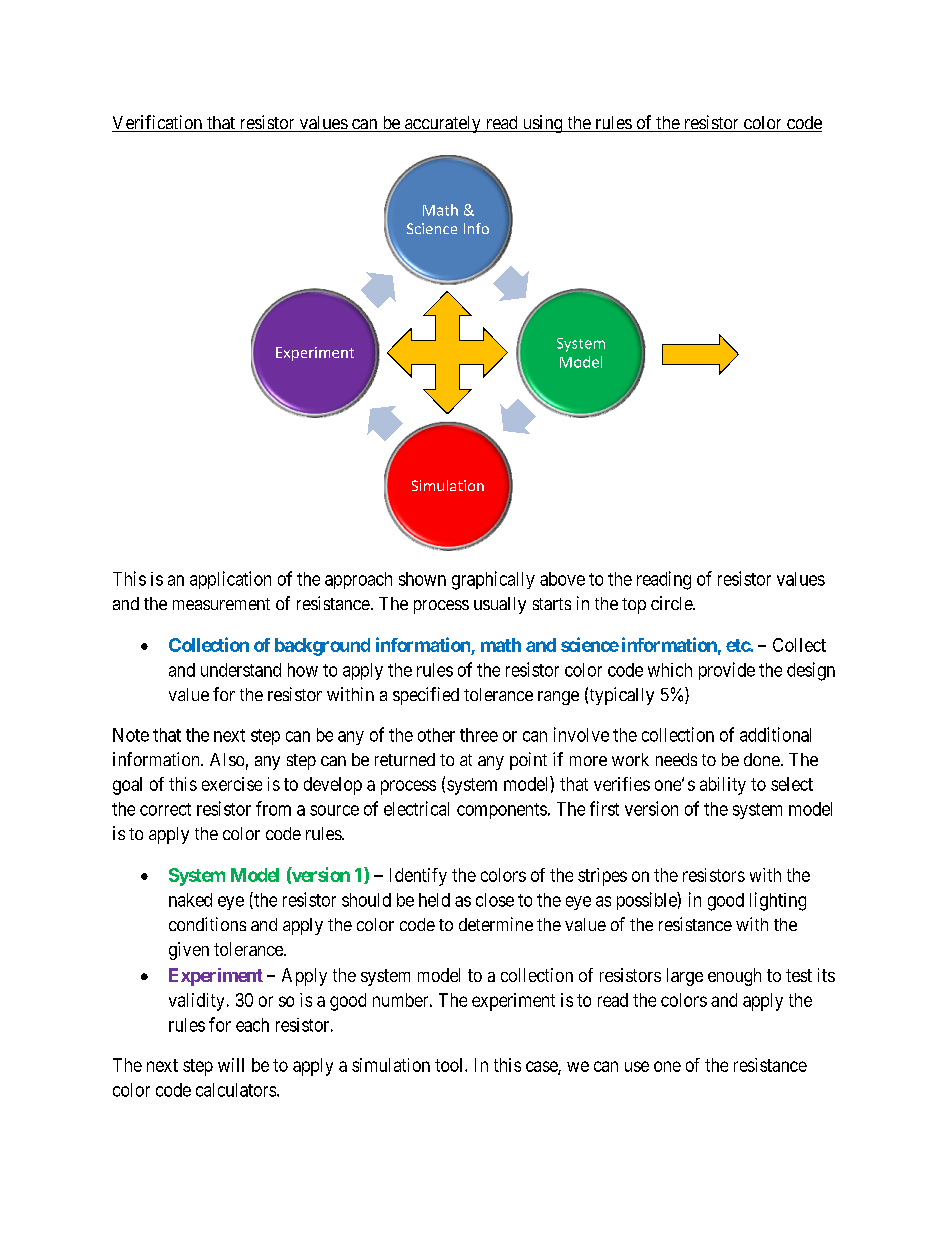 The image size is (952, 1233). What do you see at coordinates (443, 124) in the screenshot?
I see `accurately` at bounding box center [443, 124].
